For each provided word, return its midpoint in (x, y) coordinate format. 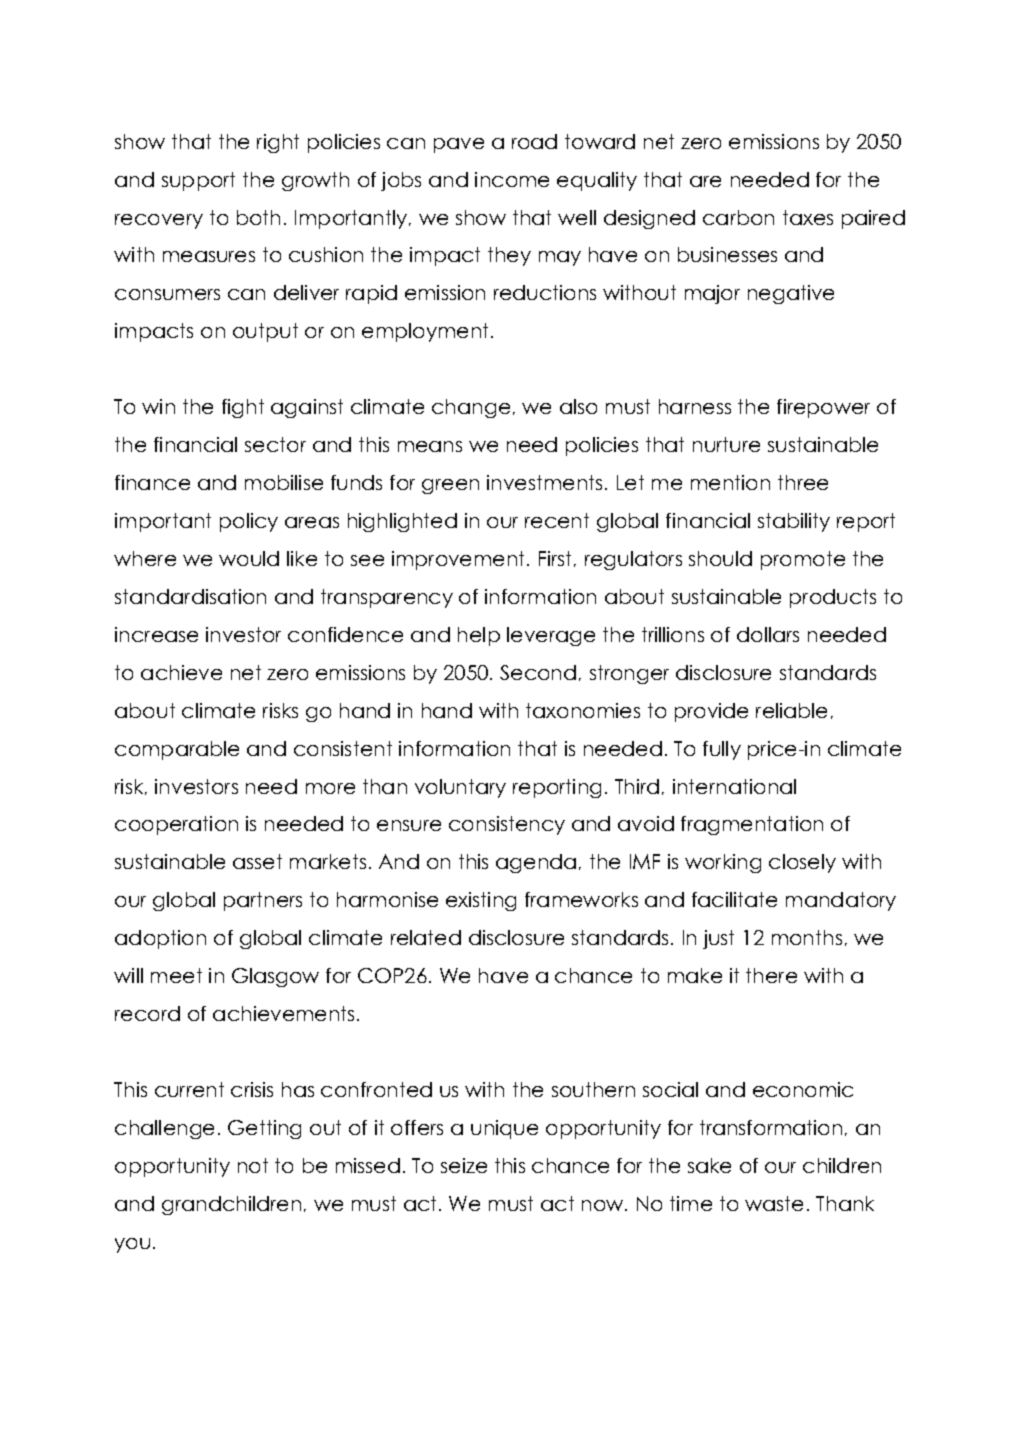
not (253, 1165)
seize (464, 1165)
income (512, 179)
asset (257, 861)
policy (249, 522)
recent (557, 520)
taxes (808, 217)
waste (774, 1203)
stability (794, 522)
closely (802, 863)
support (198, 181)
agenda (536, 863)
